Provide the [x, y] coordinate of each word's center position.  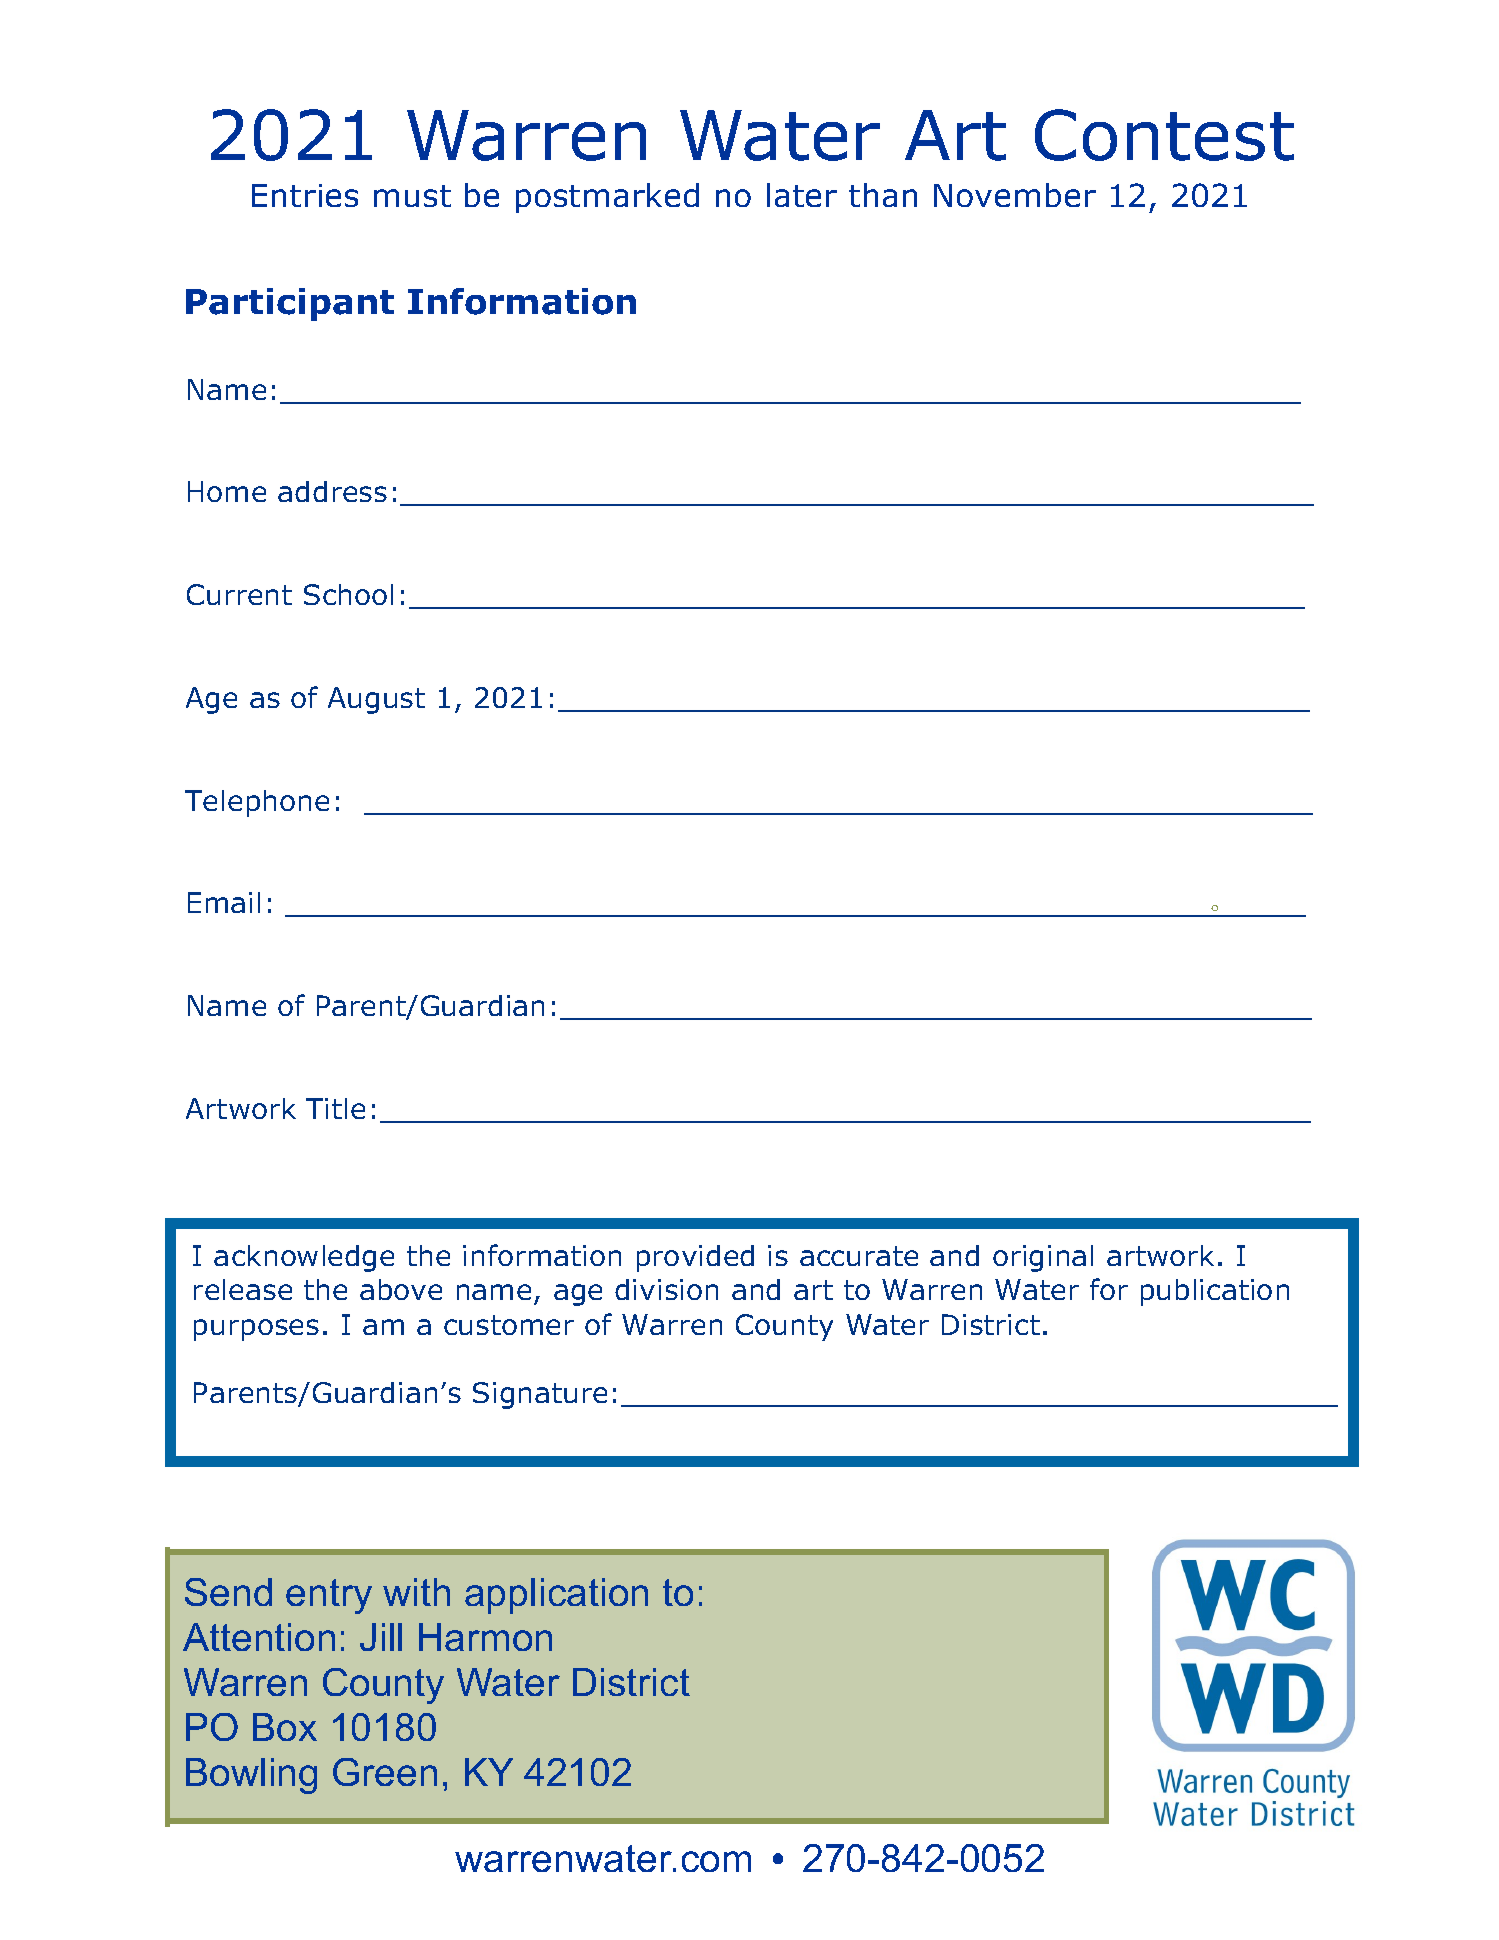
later [802, 195]
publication [1215, 1292]
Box [285, 1727]
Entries [305, 195]
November [1015, 195]
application [556, 1596]
